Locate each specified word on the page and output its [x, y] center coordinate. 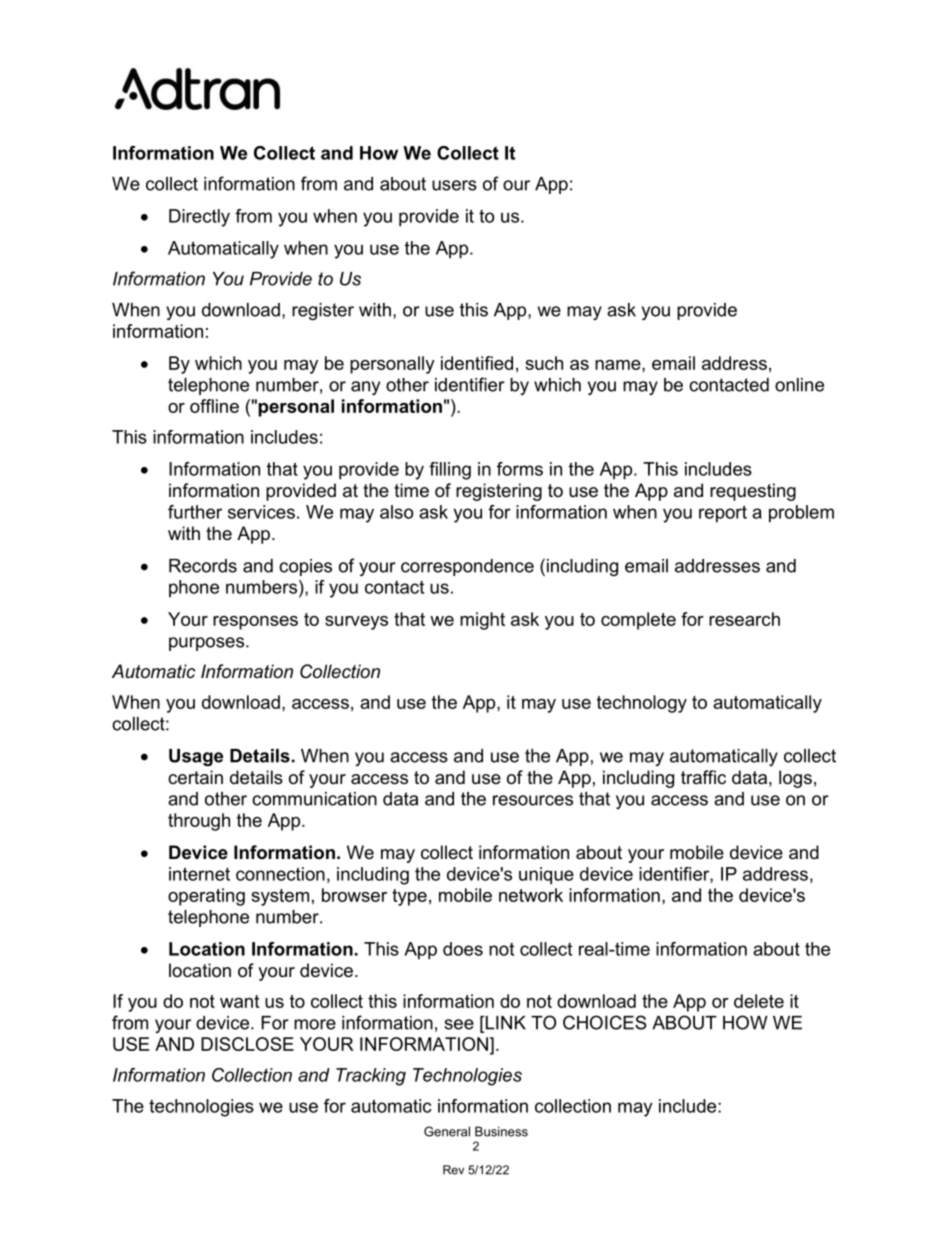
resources [533, 800]
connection [280, 874]
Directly [199, 218]
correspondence [467, 567]
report [723, 514]
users [454, 185]
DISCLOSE [247, 1044]
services [261, 512]
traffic [703, 777]
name [619, 365]
